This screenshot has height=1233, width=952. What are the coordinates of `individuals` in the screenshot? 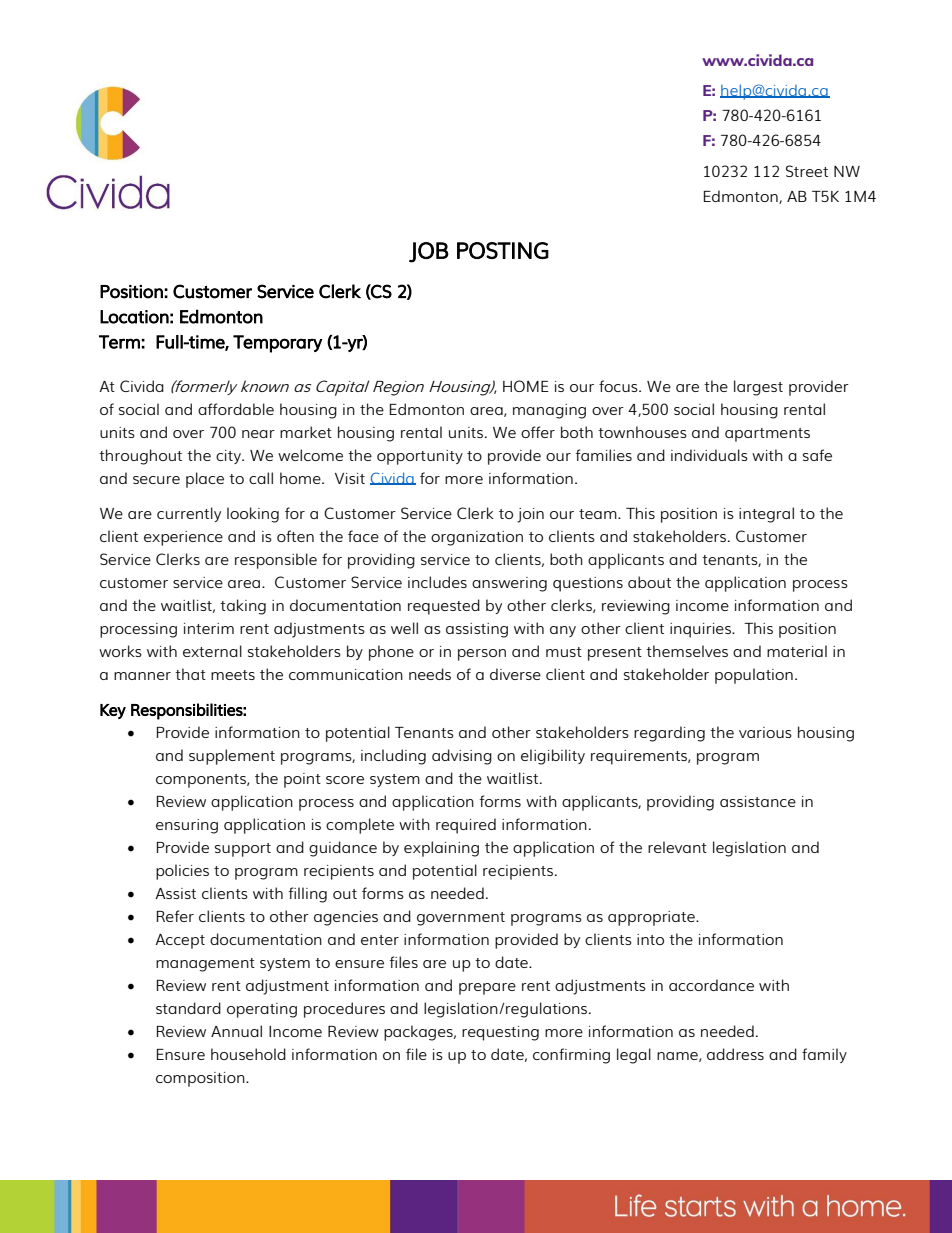 It's located at (709, 455).
